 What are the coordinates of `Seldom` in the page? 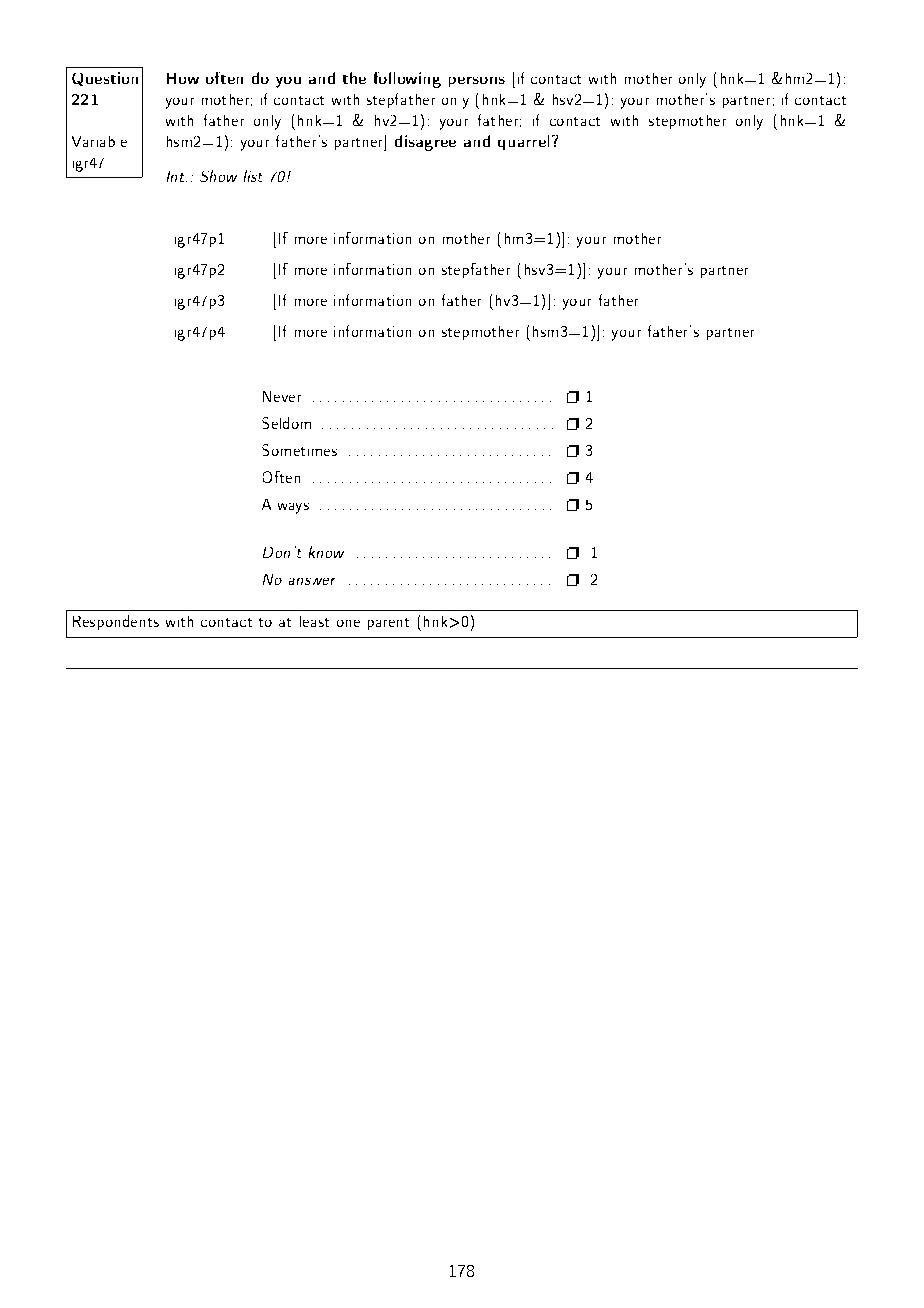 It's located at (286, 423).
